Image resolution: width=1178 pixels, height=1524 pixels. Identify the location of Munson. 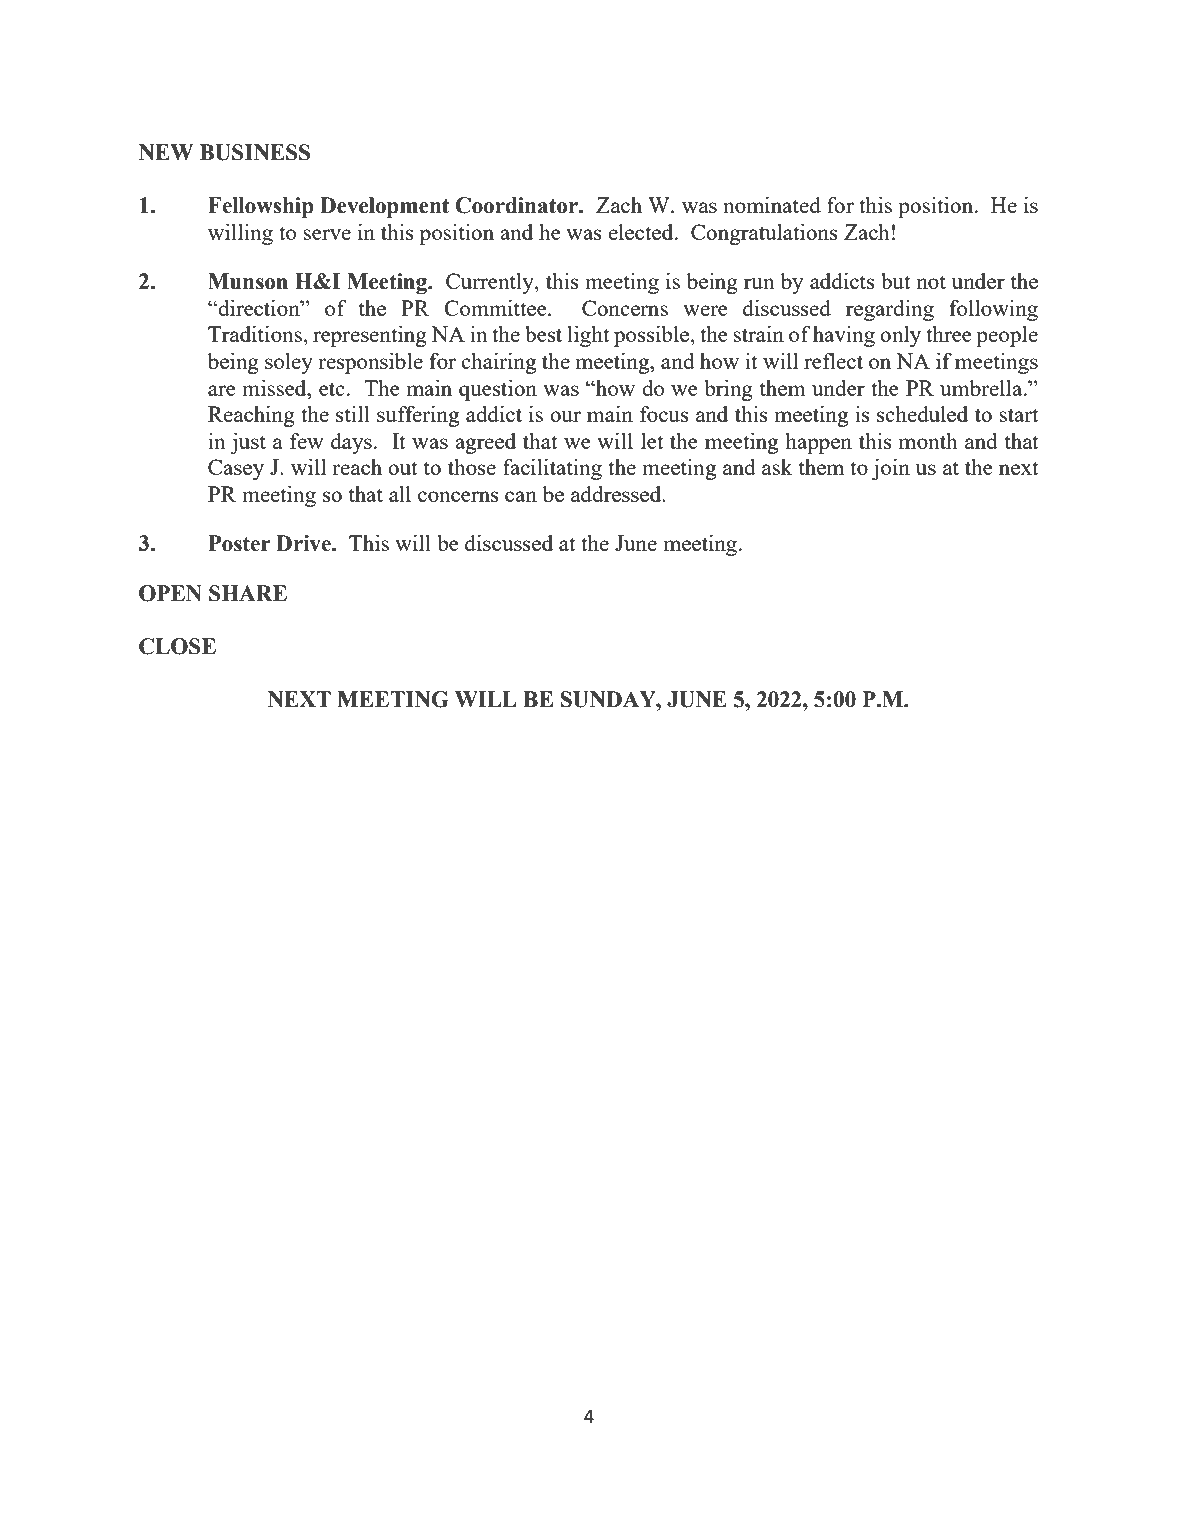
(248, 281).
